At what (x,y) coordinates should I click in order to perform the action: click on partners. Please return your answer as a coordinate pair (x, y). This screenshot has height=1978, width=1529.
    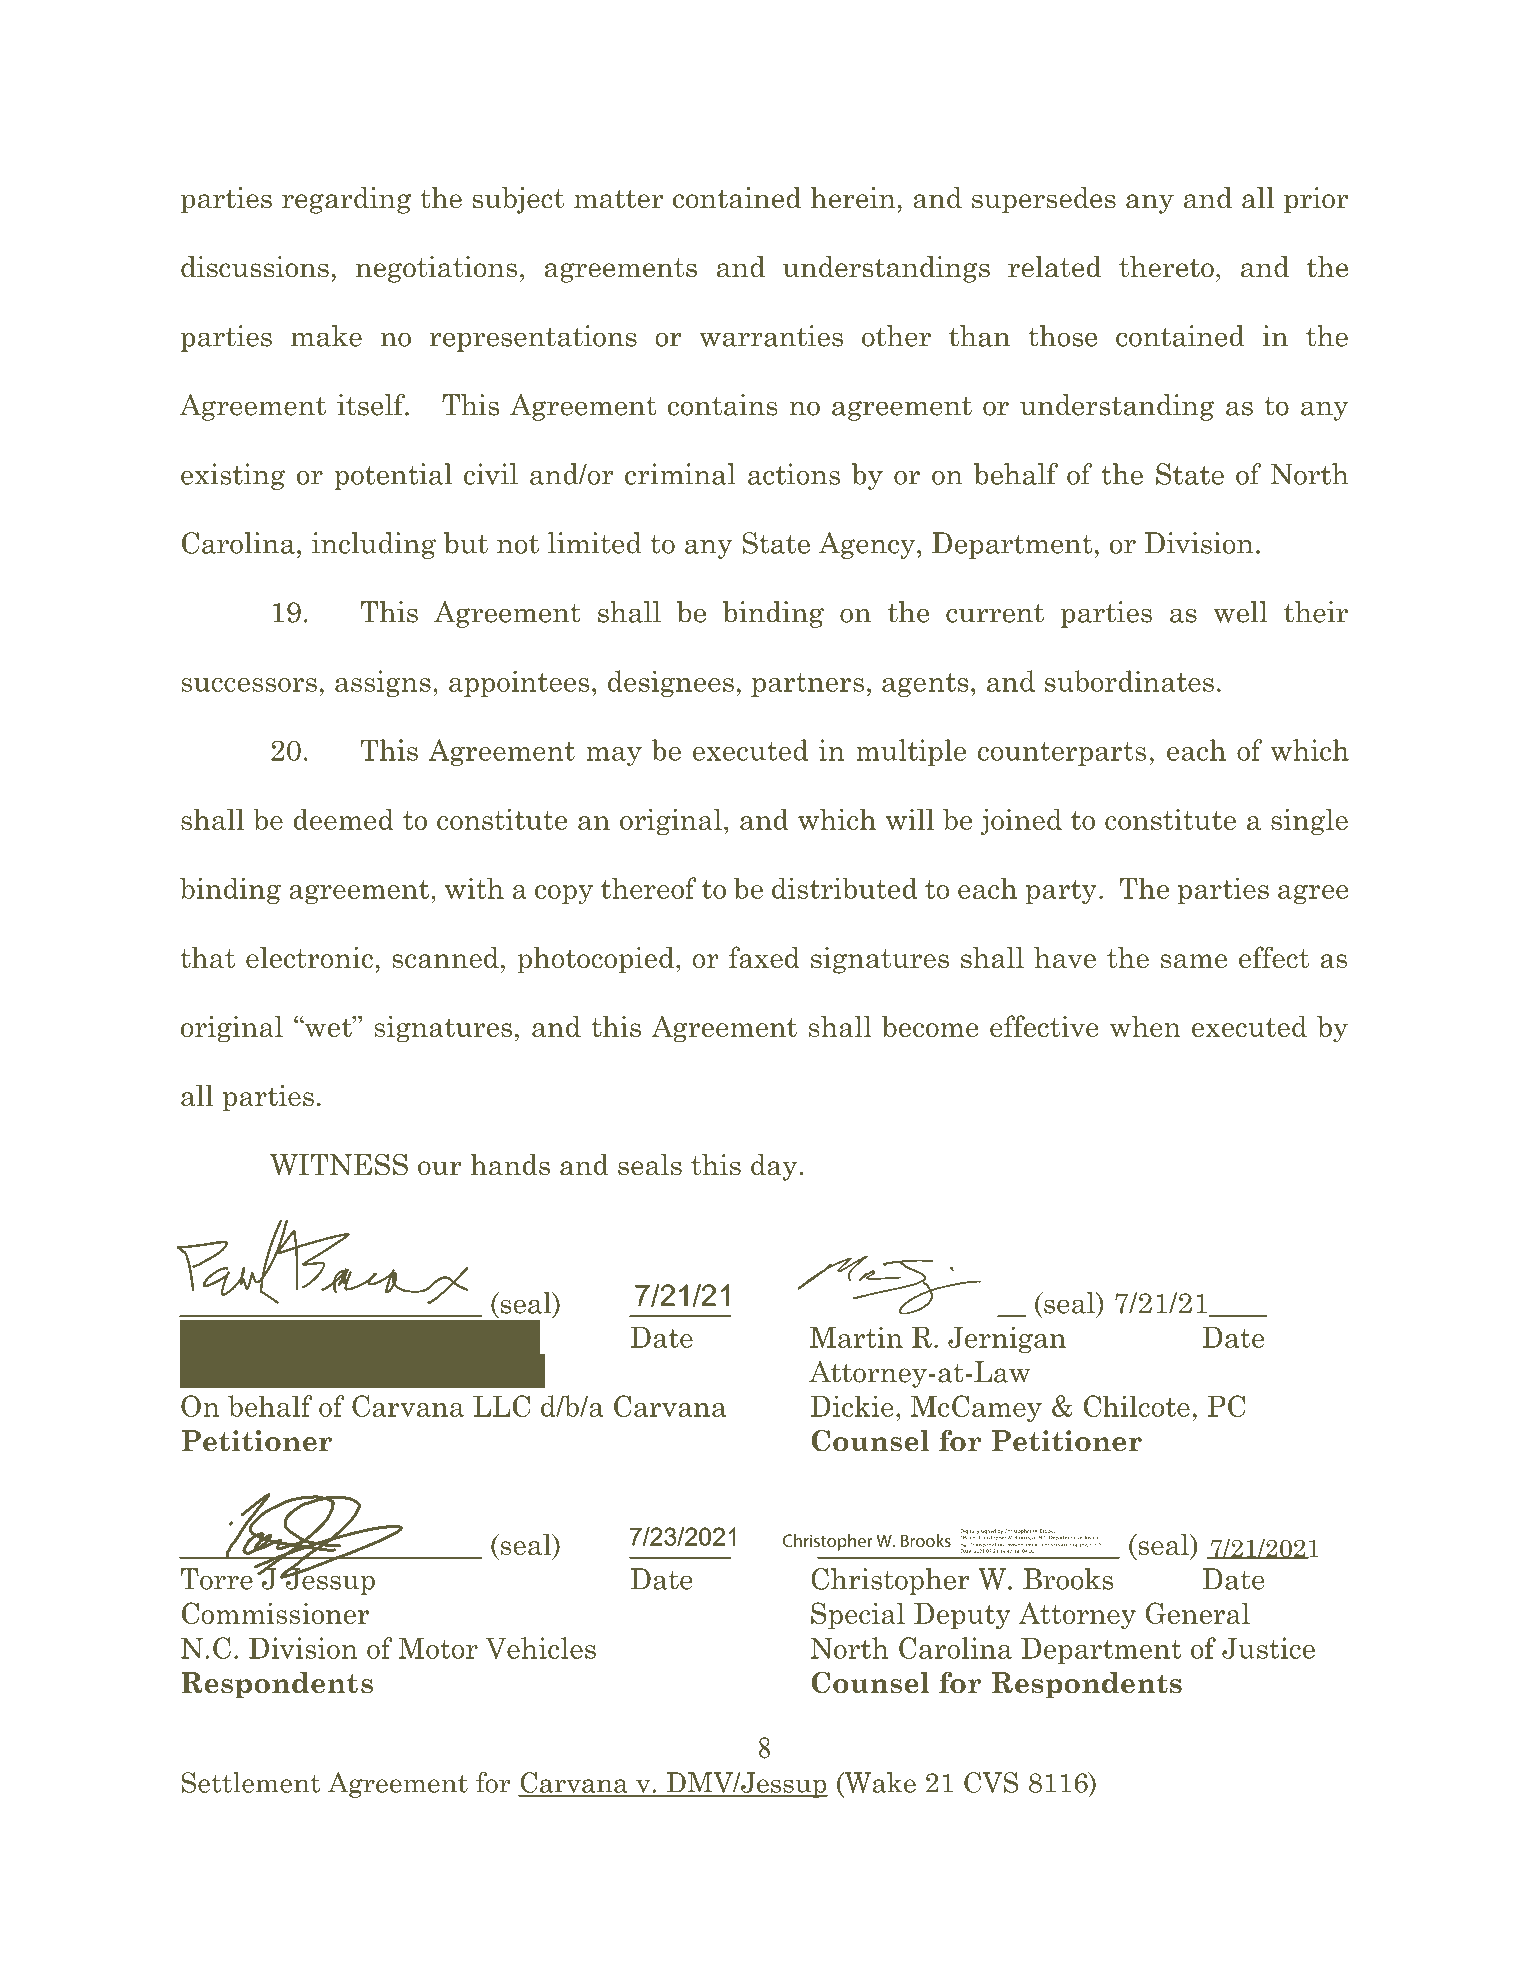
    Looking at the image, I should click on (807, 685).
